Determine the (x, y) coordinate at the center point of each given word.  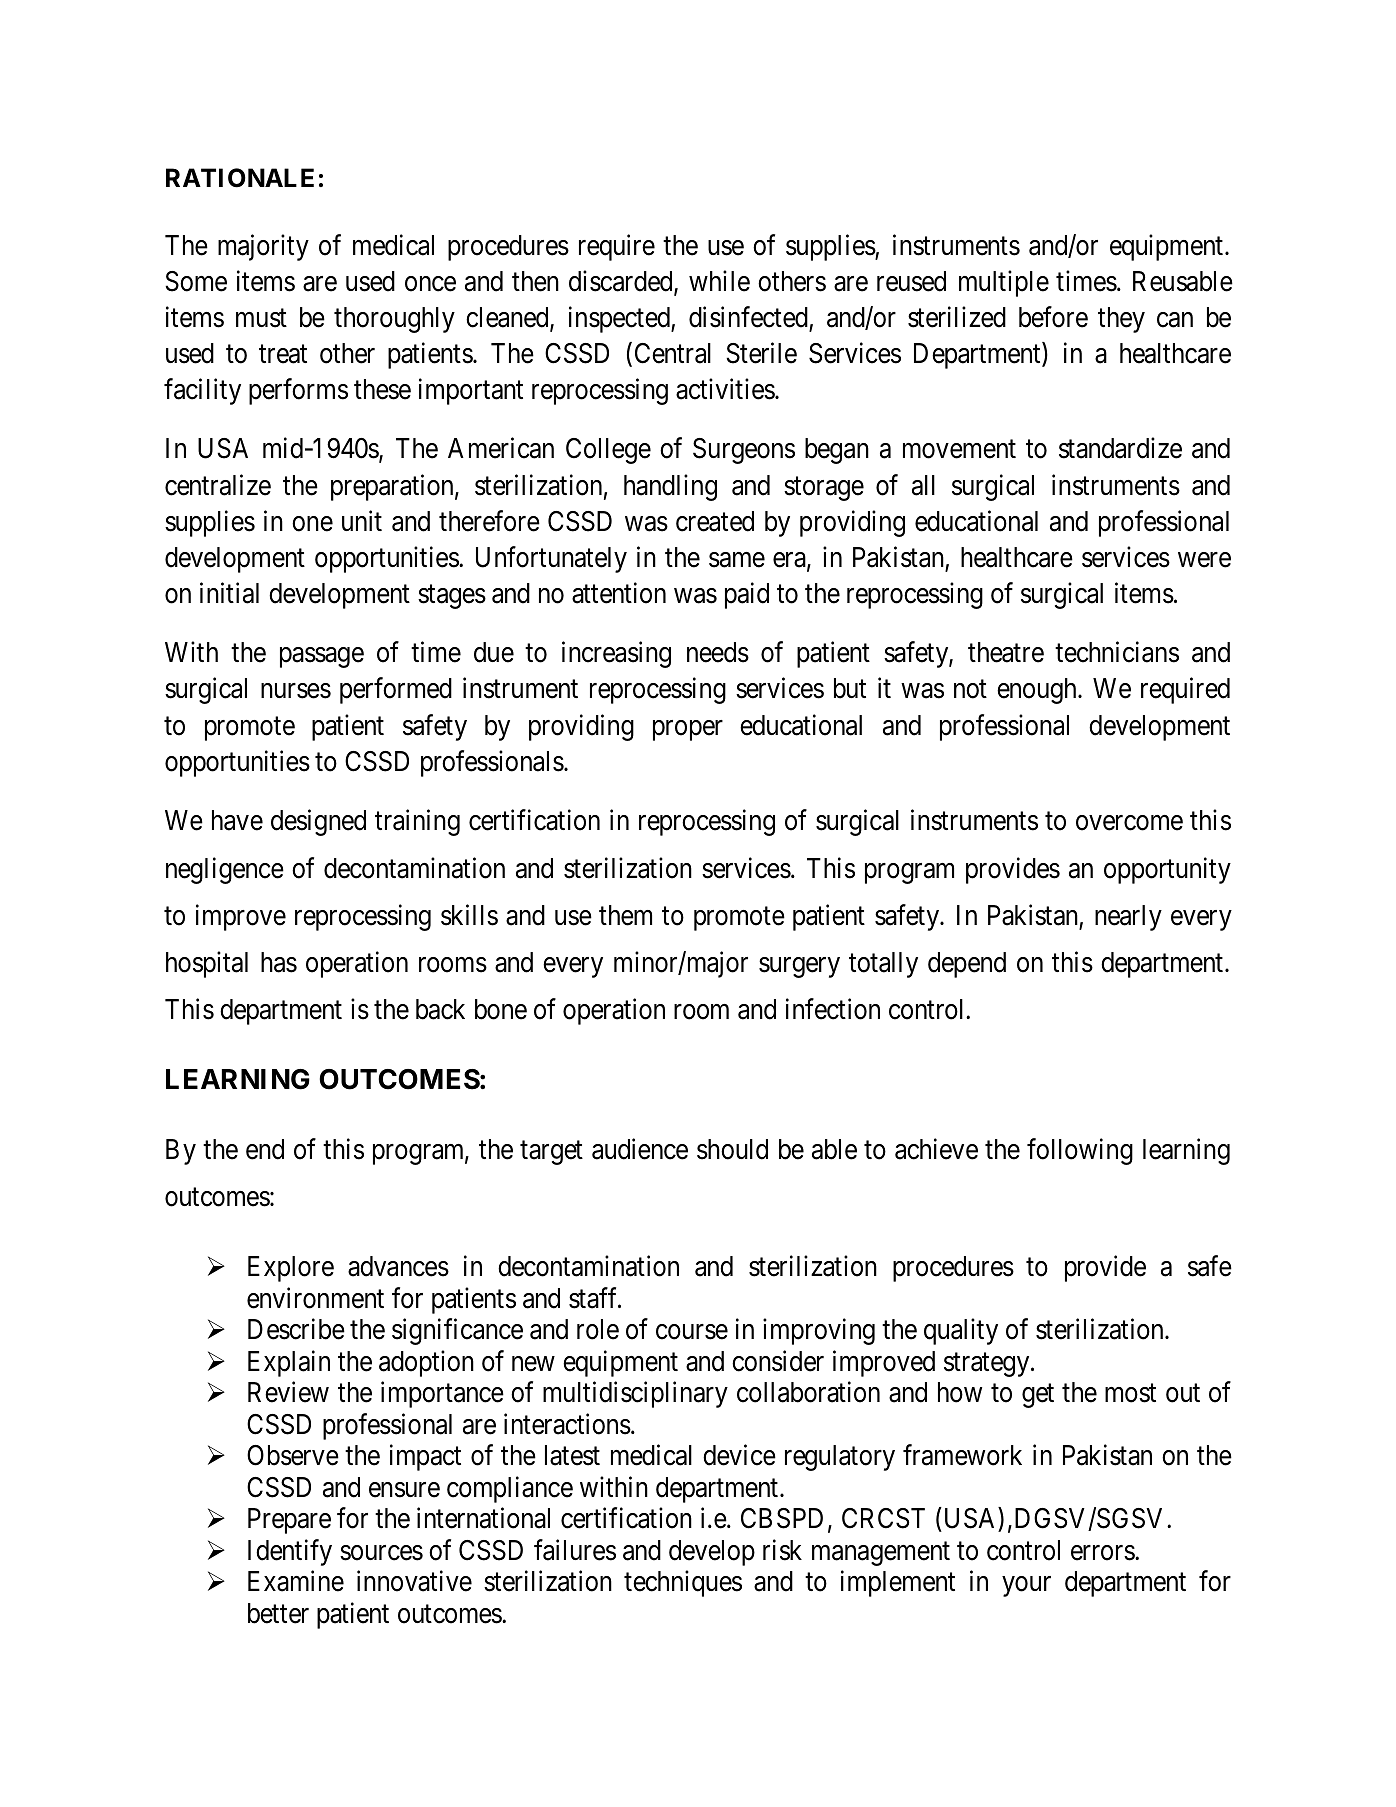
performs (298, 392)
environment (315, 1298)
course (692, 1332)
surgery (799, 967)
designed (318, 822)
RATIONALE (240, 178)
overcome (1129, 823)
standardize (1120, 448)
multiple (1004, 283)
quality (961, 1332)
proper (688, 730)
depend (967, 965)
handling (670, 487)
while (719, 281)
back (440, 1009)
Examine (296, 1581)
